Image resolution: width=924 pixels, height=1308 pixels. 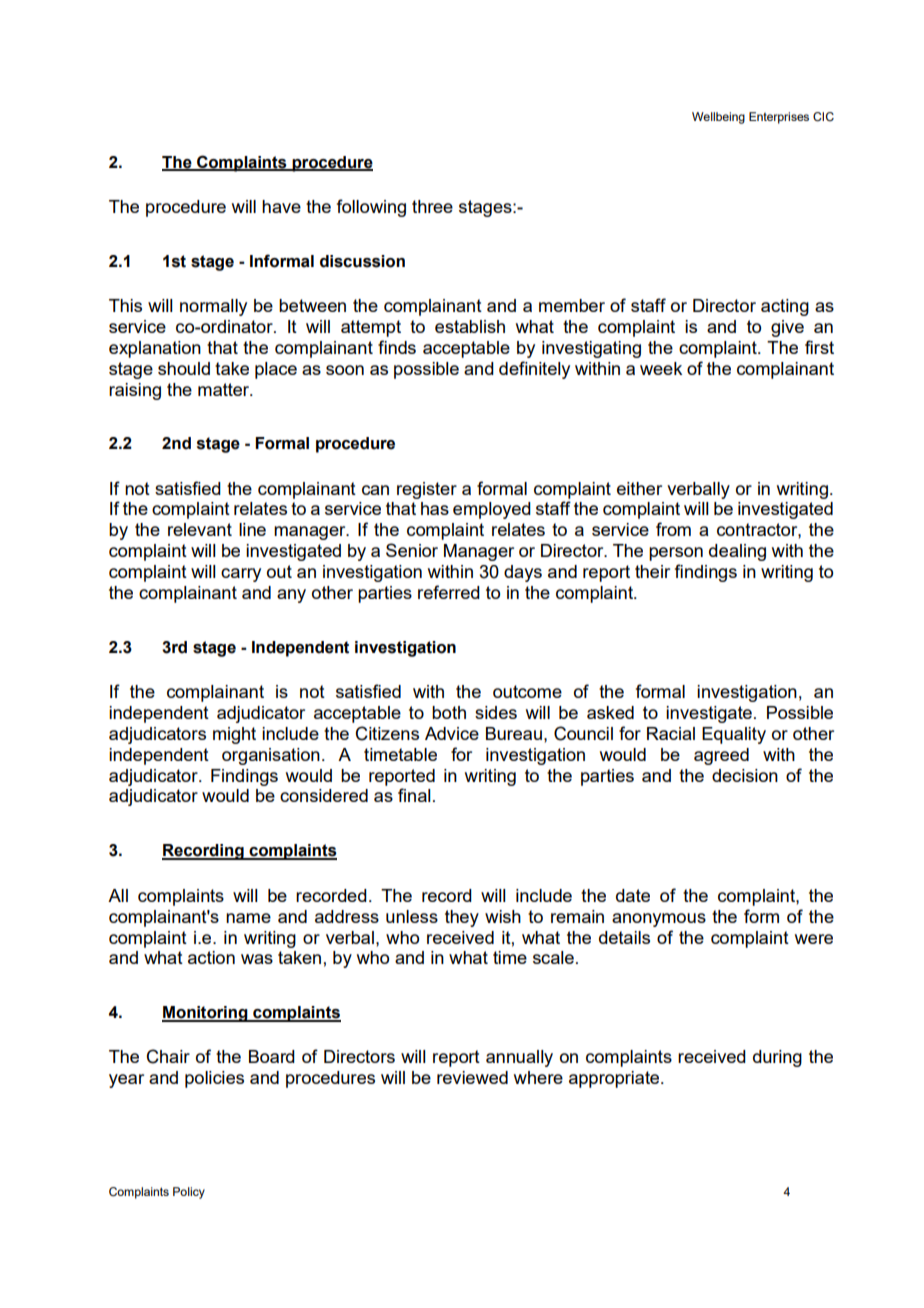 What do you see at coordinates (452, 733) in the screenshot?
I see `Advice` at bounding box center [452, 733].
